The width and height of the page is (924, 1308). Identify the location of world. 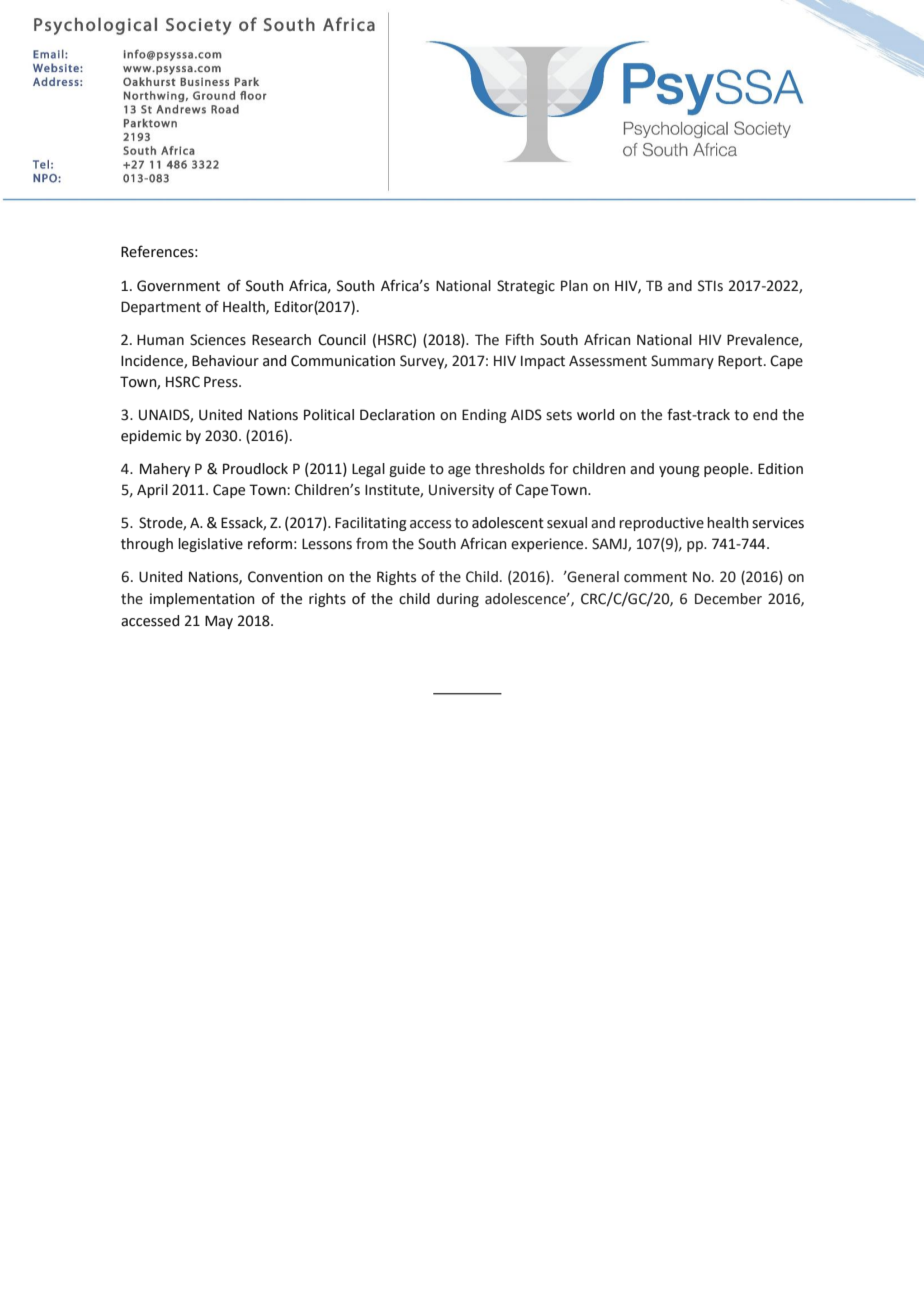
(595, 415).
